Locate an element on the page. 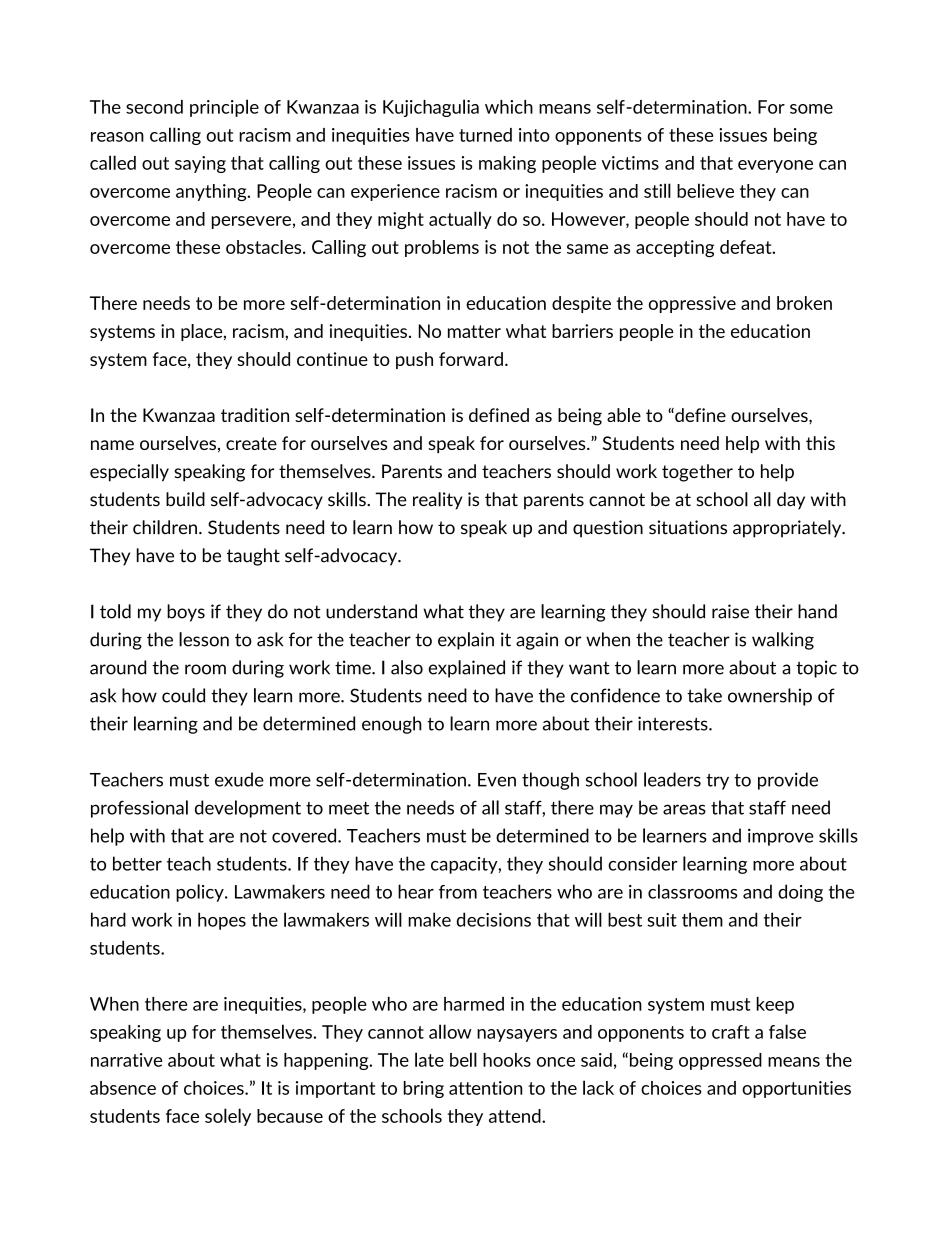 The image size is (952, 1233). tradition is located at coordinates (255, 415).
